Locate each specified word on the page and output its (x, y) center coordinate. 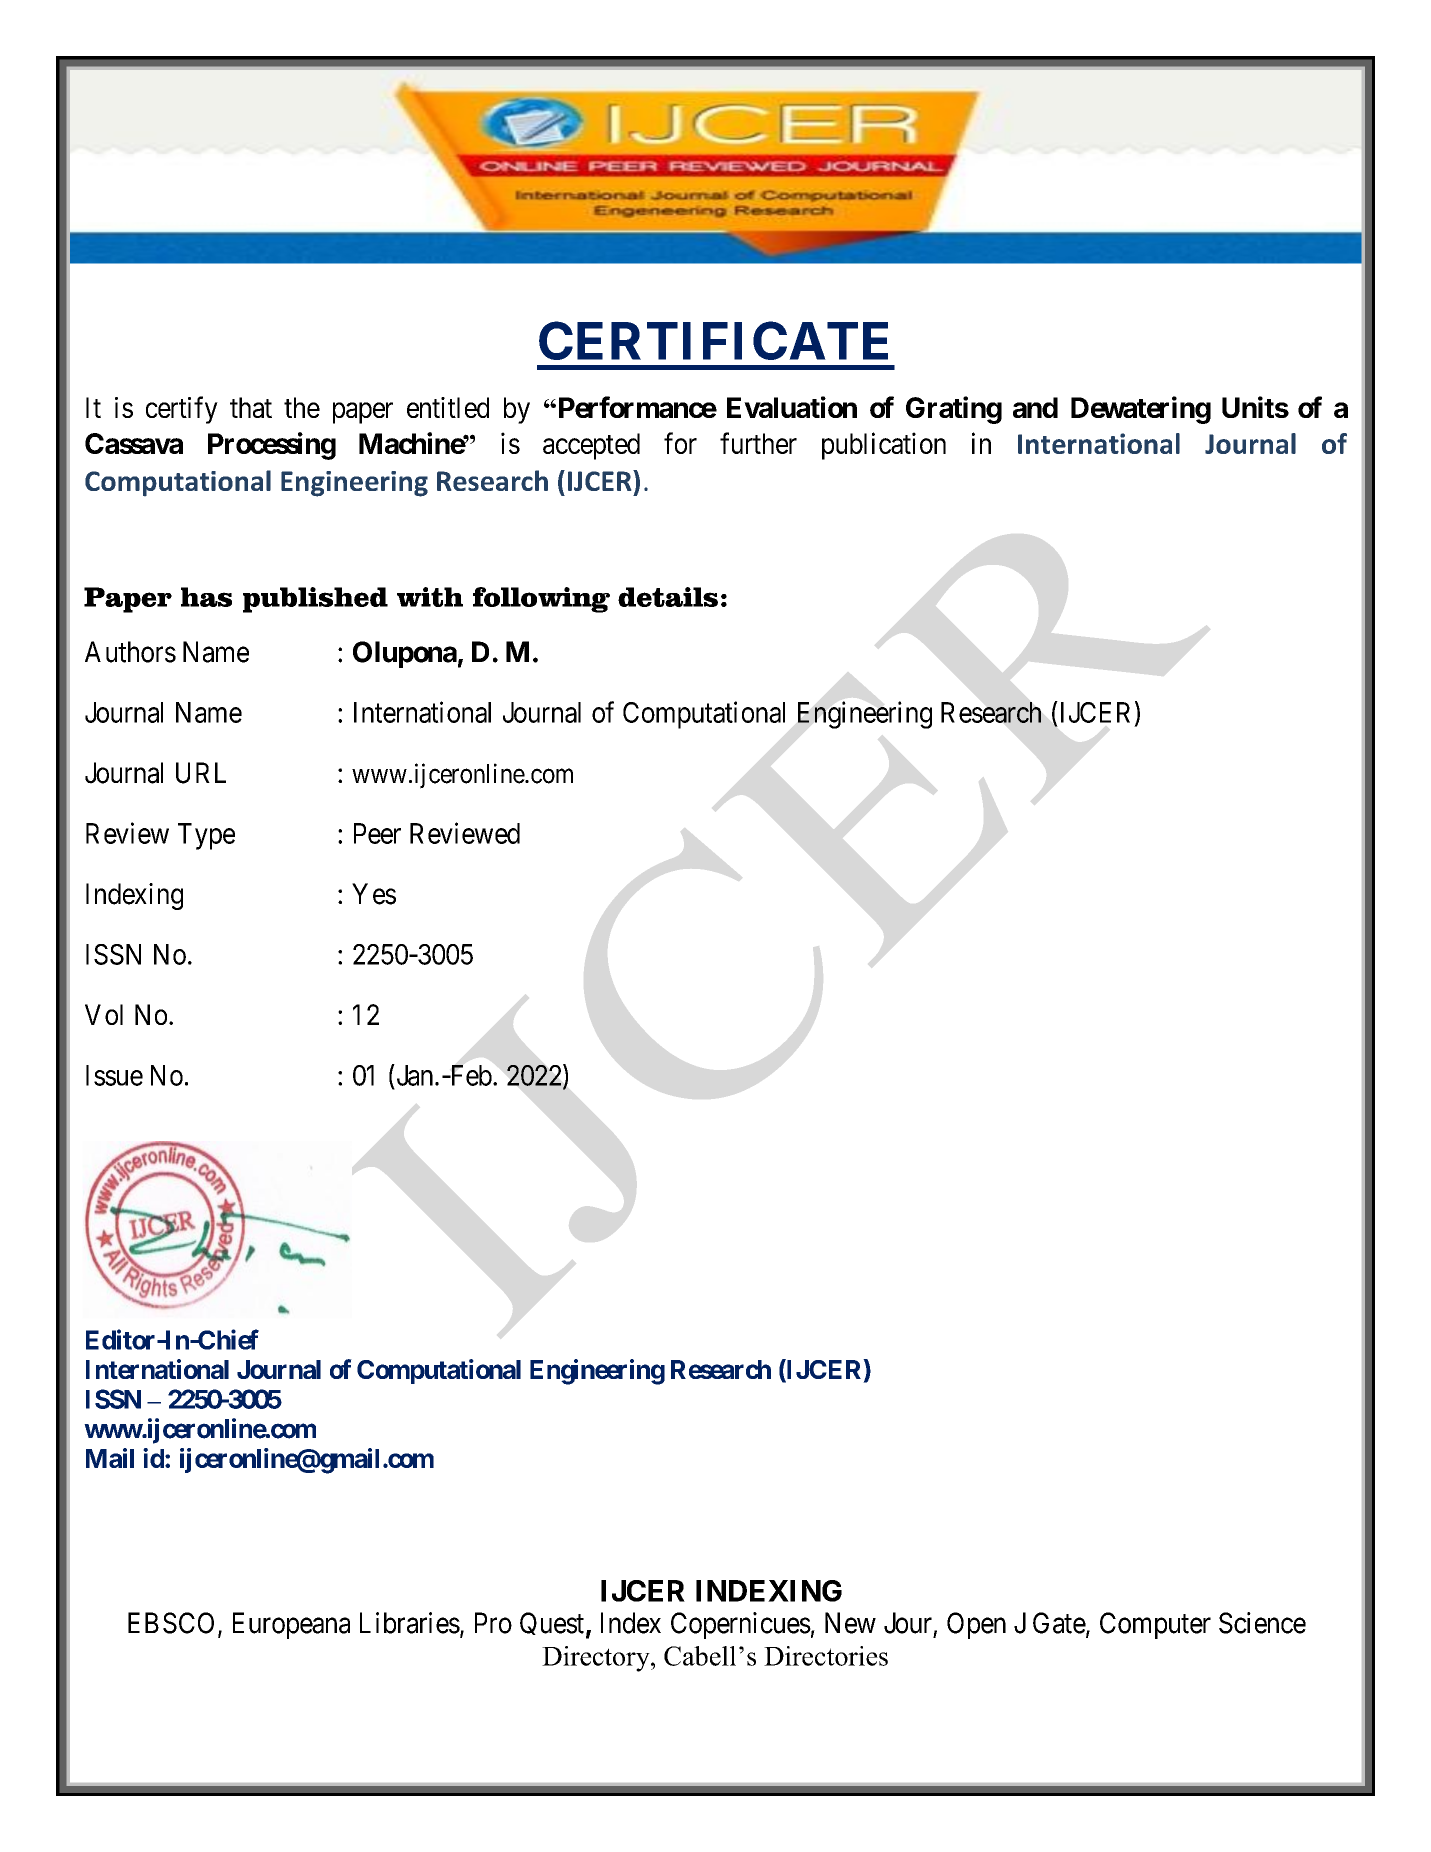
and (1035, 407)
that (251, 407)
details (668, 597)
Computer (1155, 1625)
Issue (114, 1075)
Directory (597, 1659)
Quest (552, 1623)
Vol (104, 1014)
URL (201, 773)
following (541, 600)
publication (884, 446)
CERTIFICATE (713, 341)
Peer (377, 833)
